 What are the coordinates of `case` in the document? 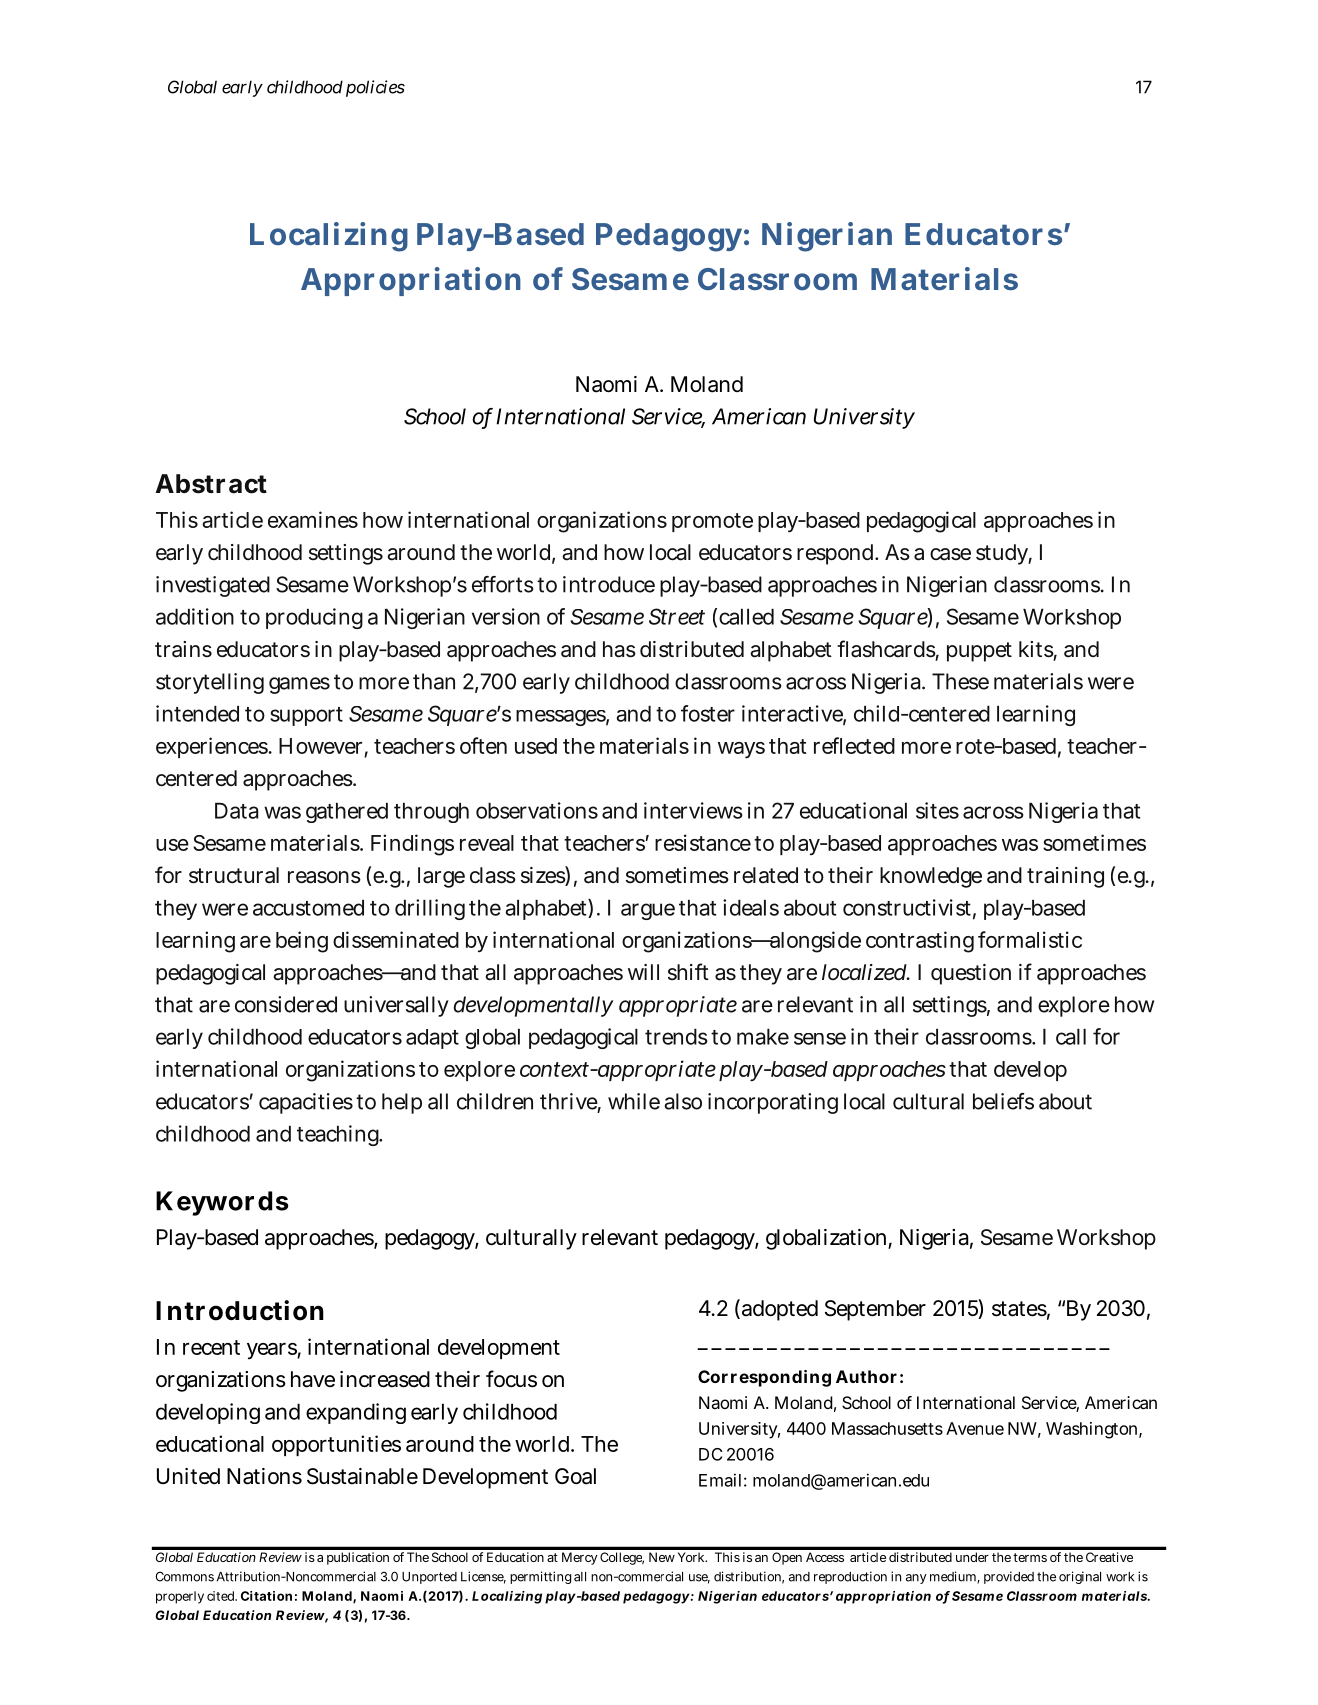 It's located at (950, 554).
